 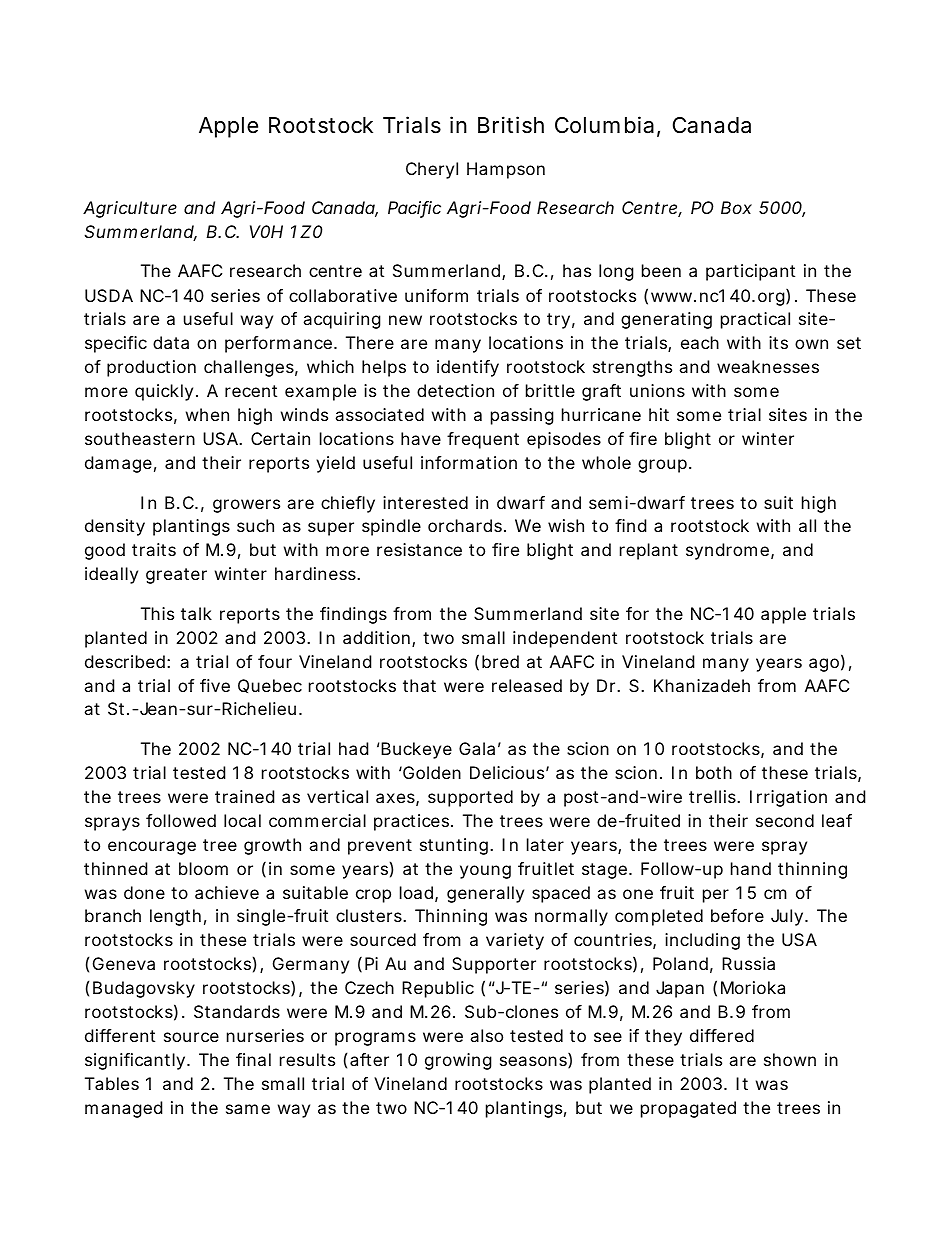 What do you see at coordinates (135, 1061) in the document?
I see `significantly` at bounding box center [135, 1061].
